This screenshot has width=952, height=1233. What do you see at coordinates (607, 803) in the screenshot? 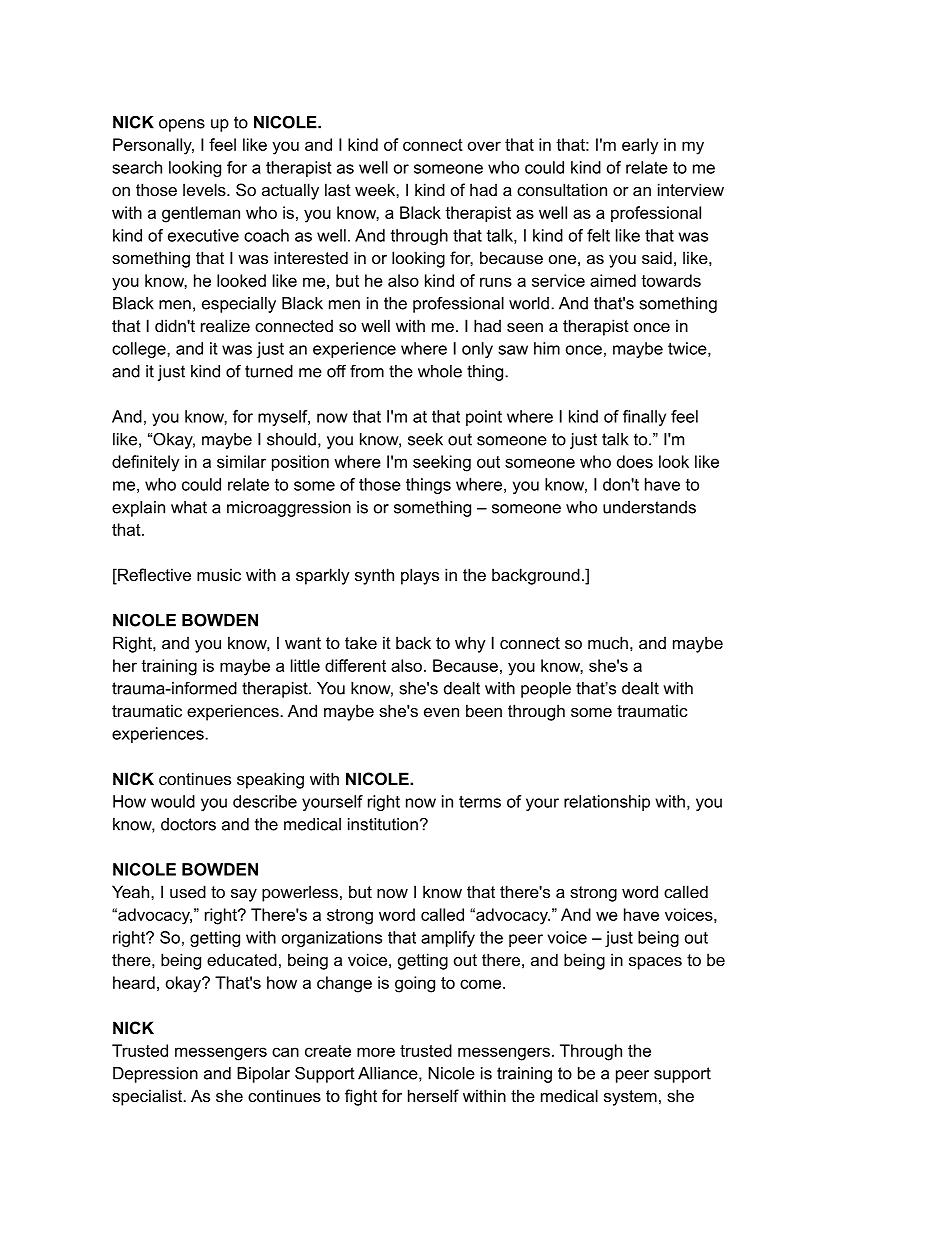
I see `relationship` at bounding box center [607, 803].
